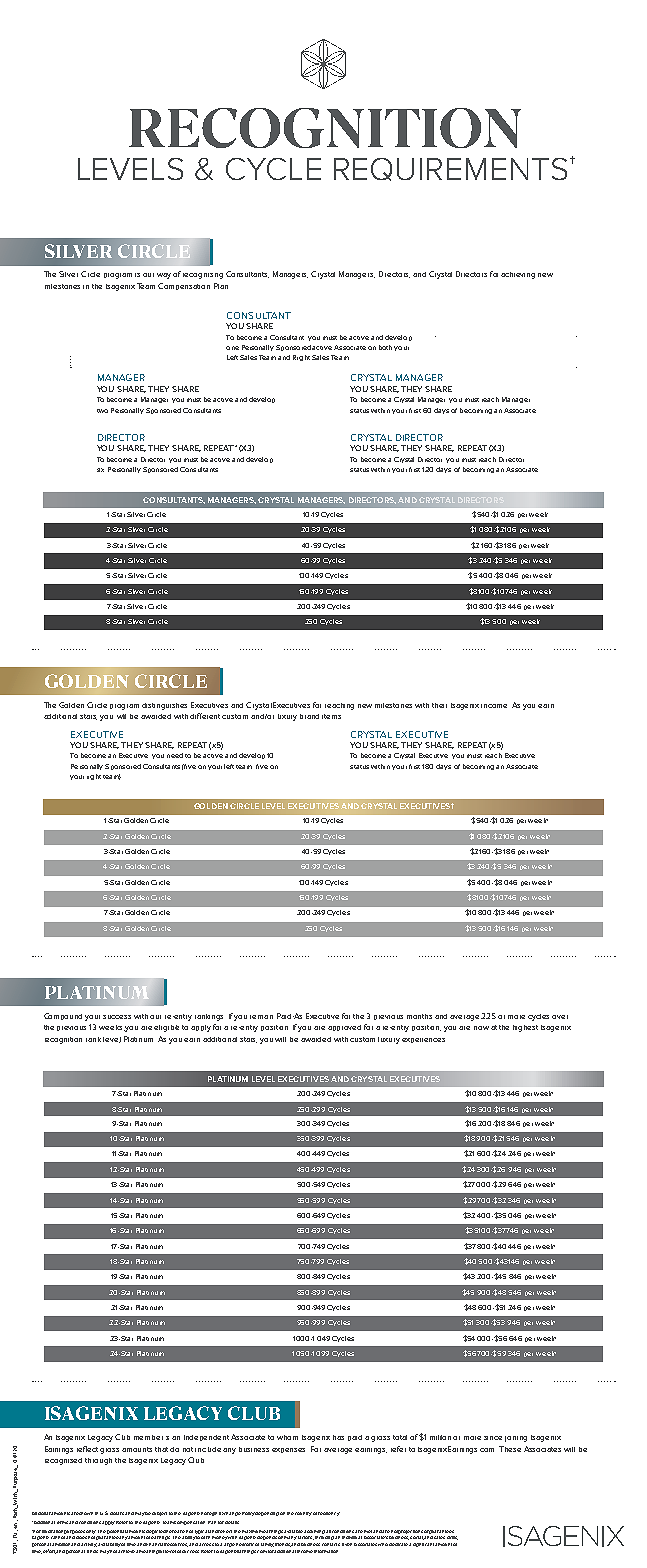 This page has height=1568, width=647. What do you see at coordinates (100, 470) in the page?
I see `six` at bounding box center [100, 470].
